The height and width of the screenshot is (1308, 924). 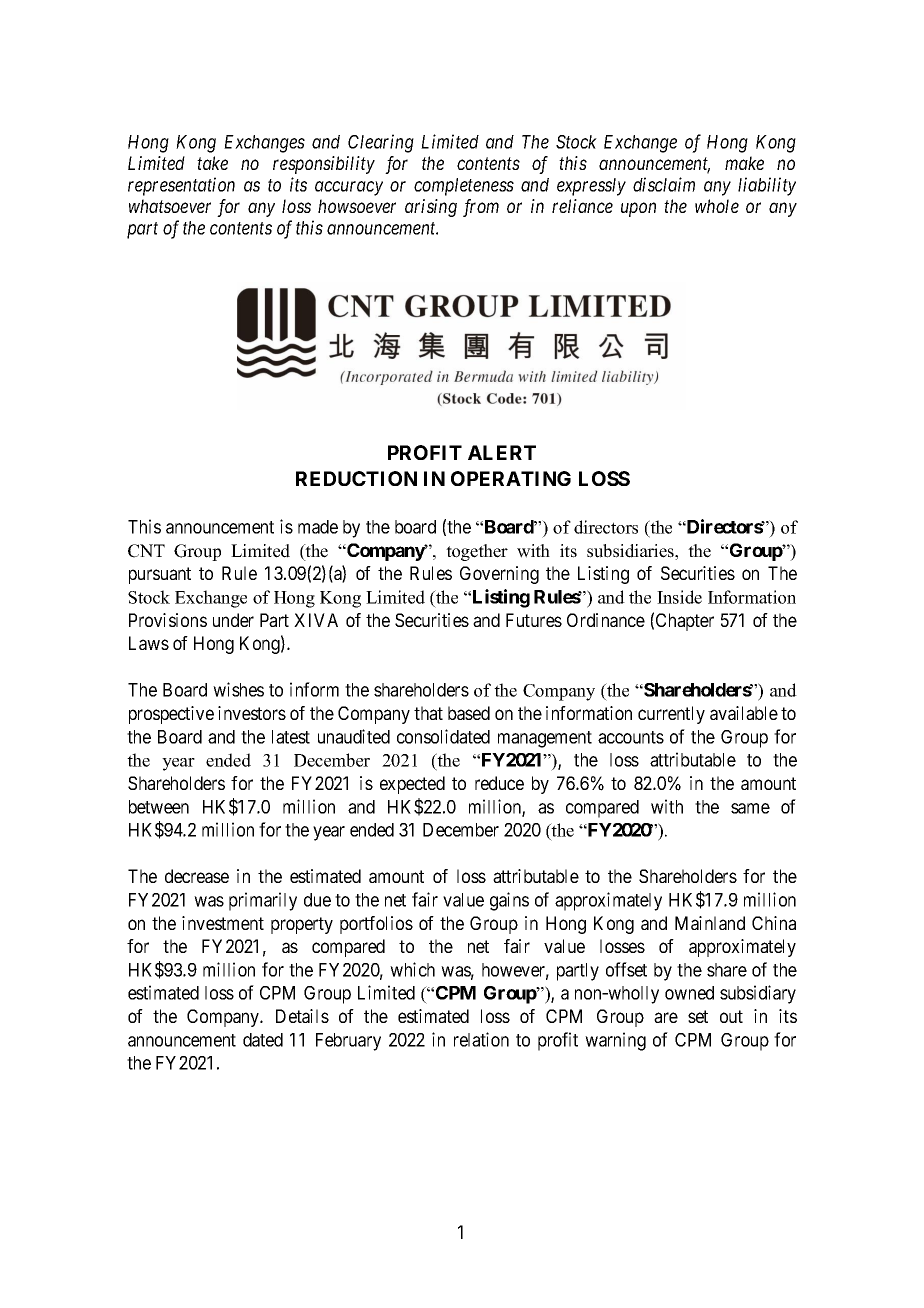 What do you see at coordinates (464, 187) in the screenshot?
I see `completeness` at bounding box center [464, 187].
